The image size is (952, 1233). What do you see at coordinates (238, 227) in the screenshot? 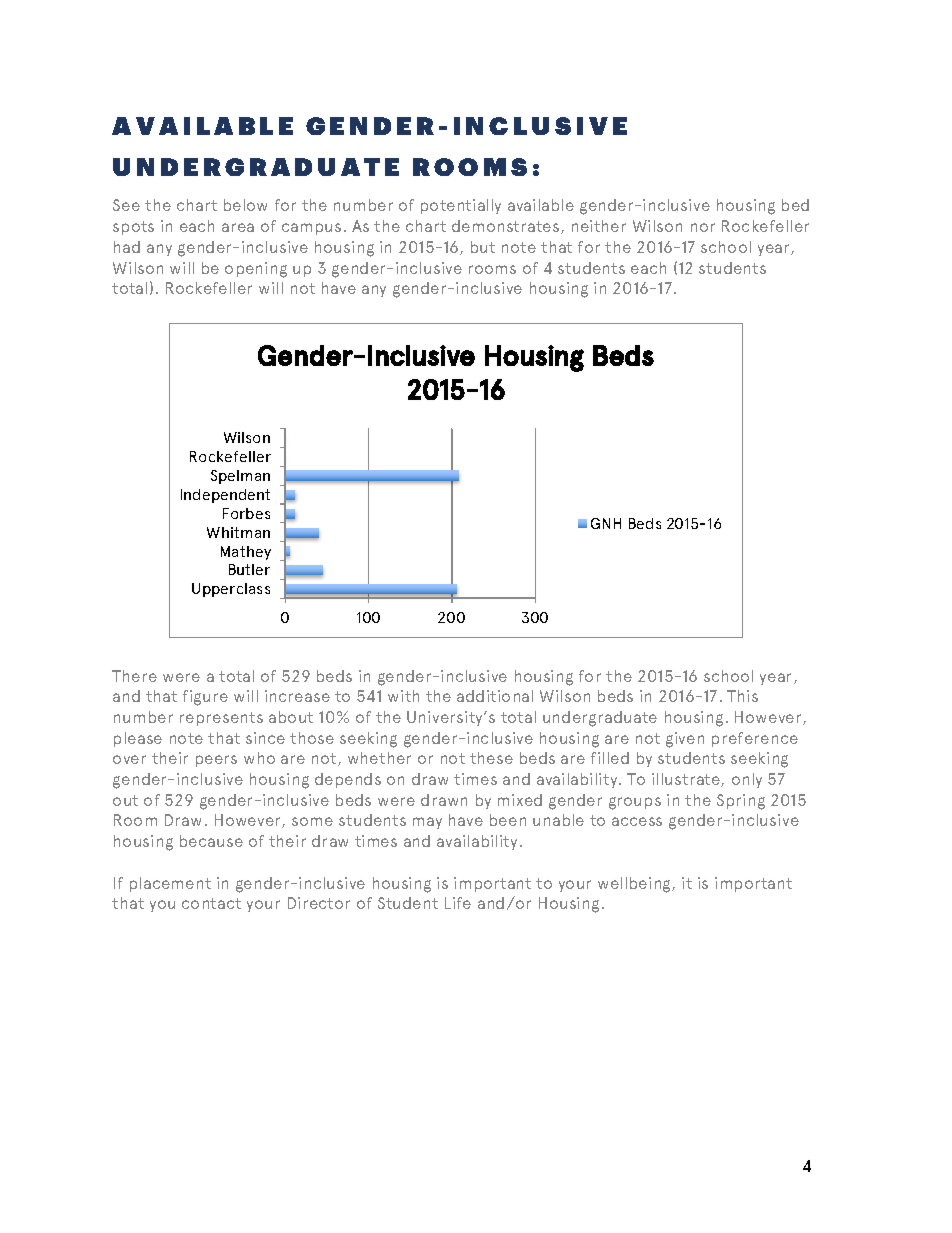
I see `area` at bounding box center [238, 227].
